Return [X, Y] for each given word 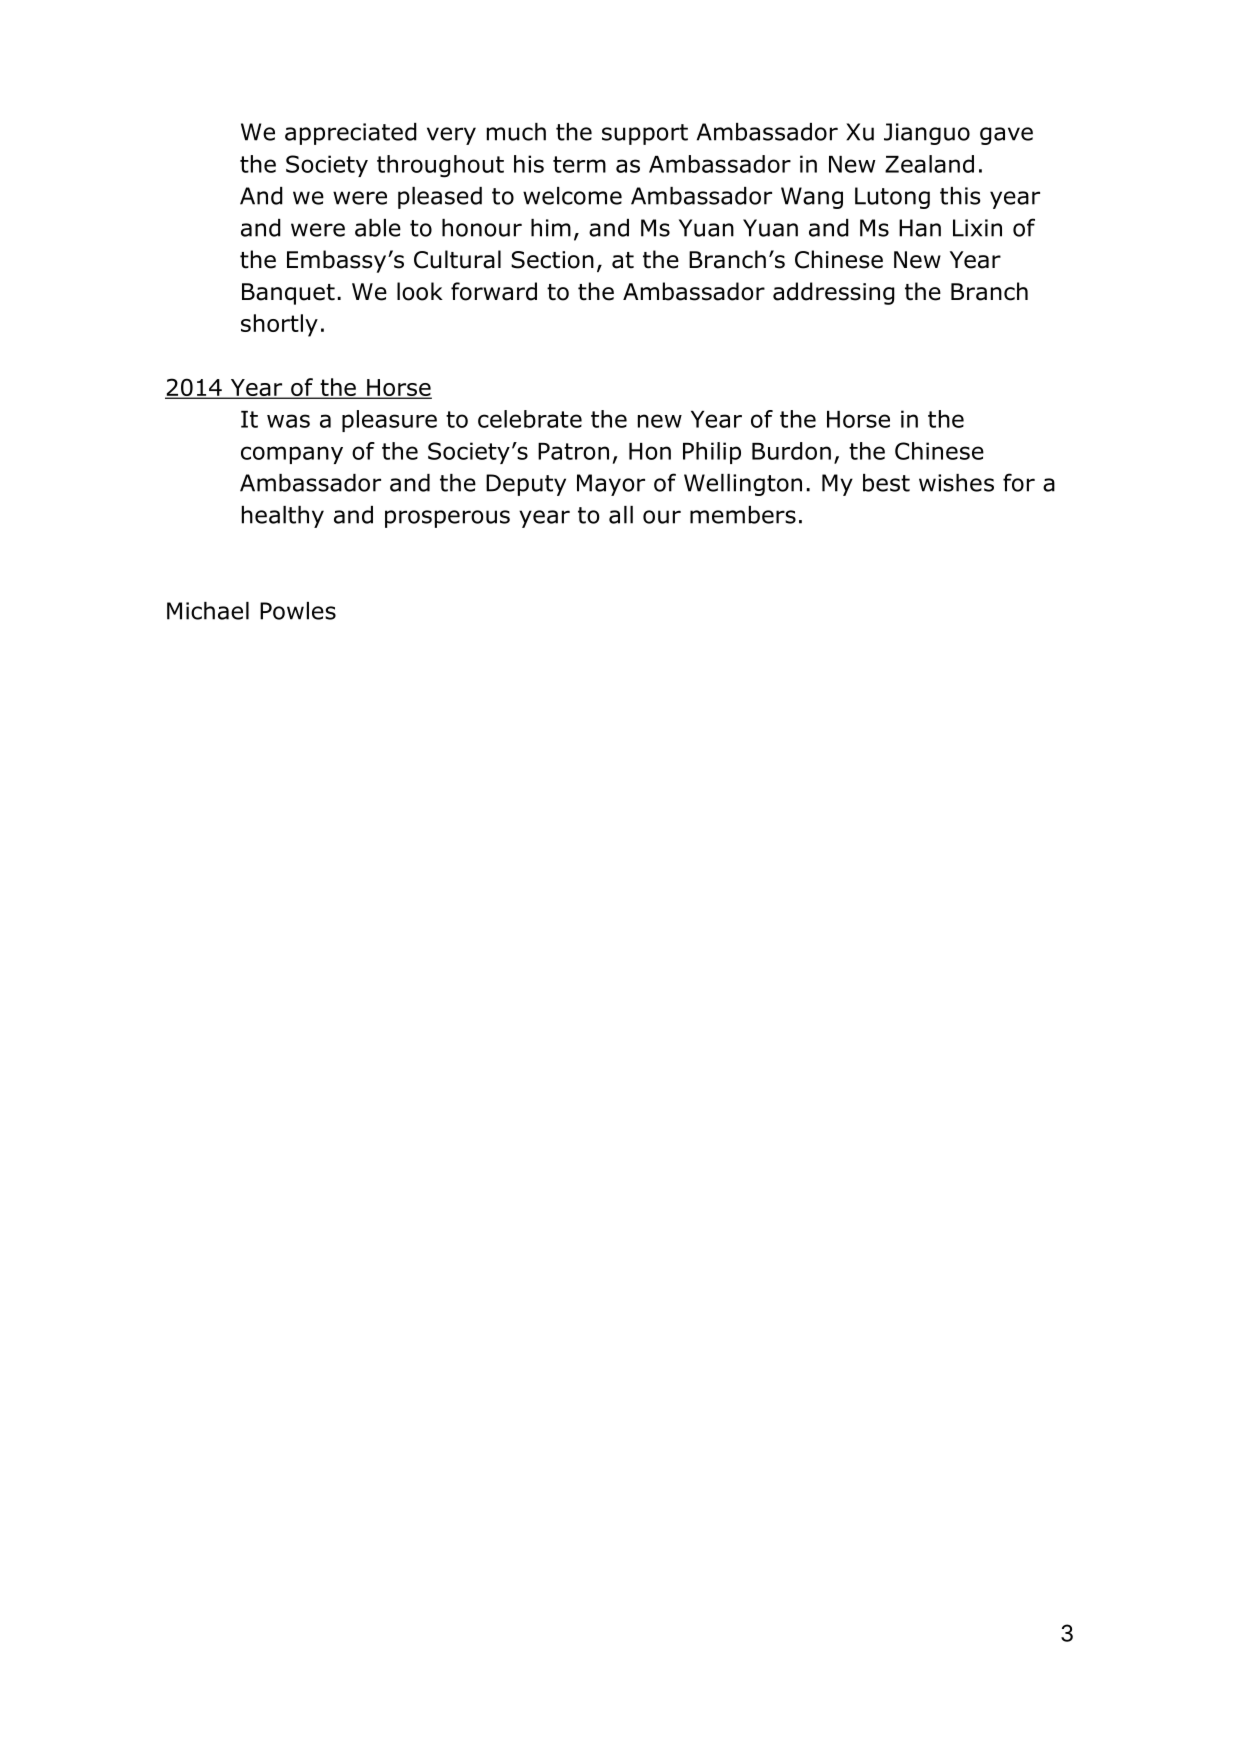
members [743, 515]
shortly [279, 325]
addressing [834, 293]
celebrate [530, 419]
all [621, 515]
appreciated [351, 134]
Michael [208, 611]
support [645, 134]
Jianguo [927, 134]
